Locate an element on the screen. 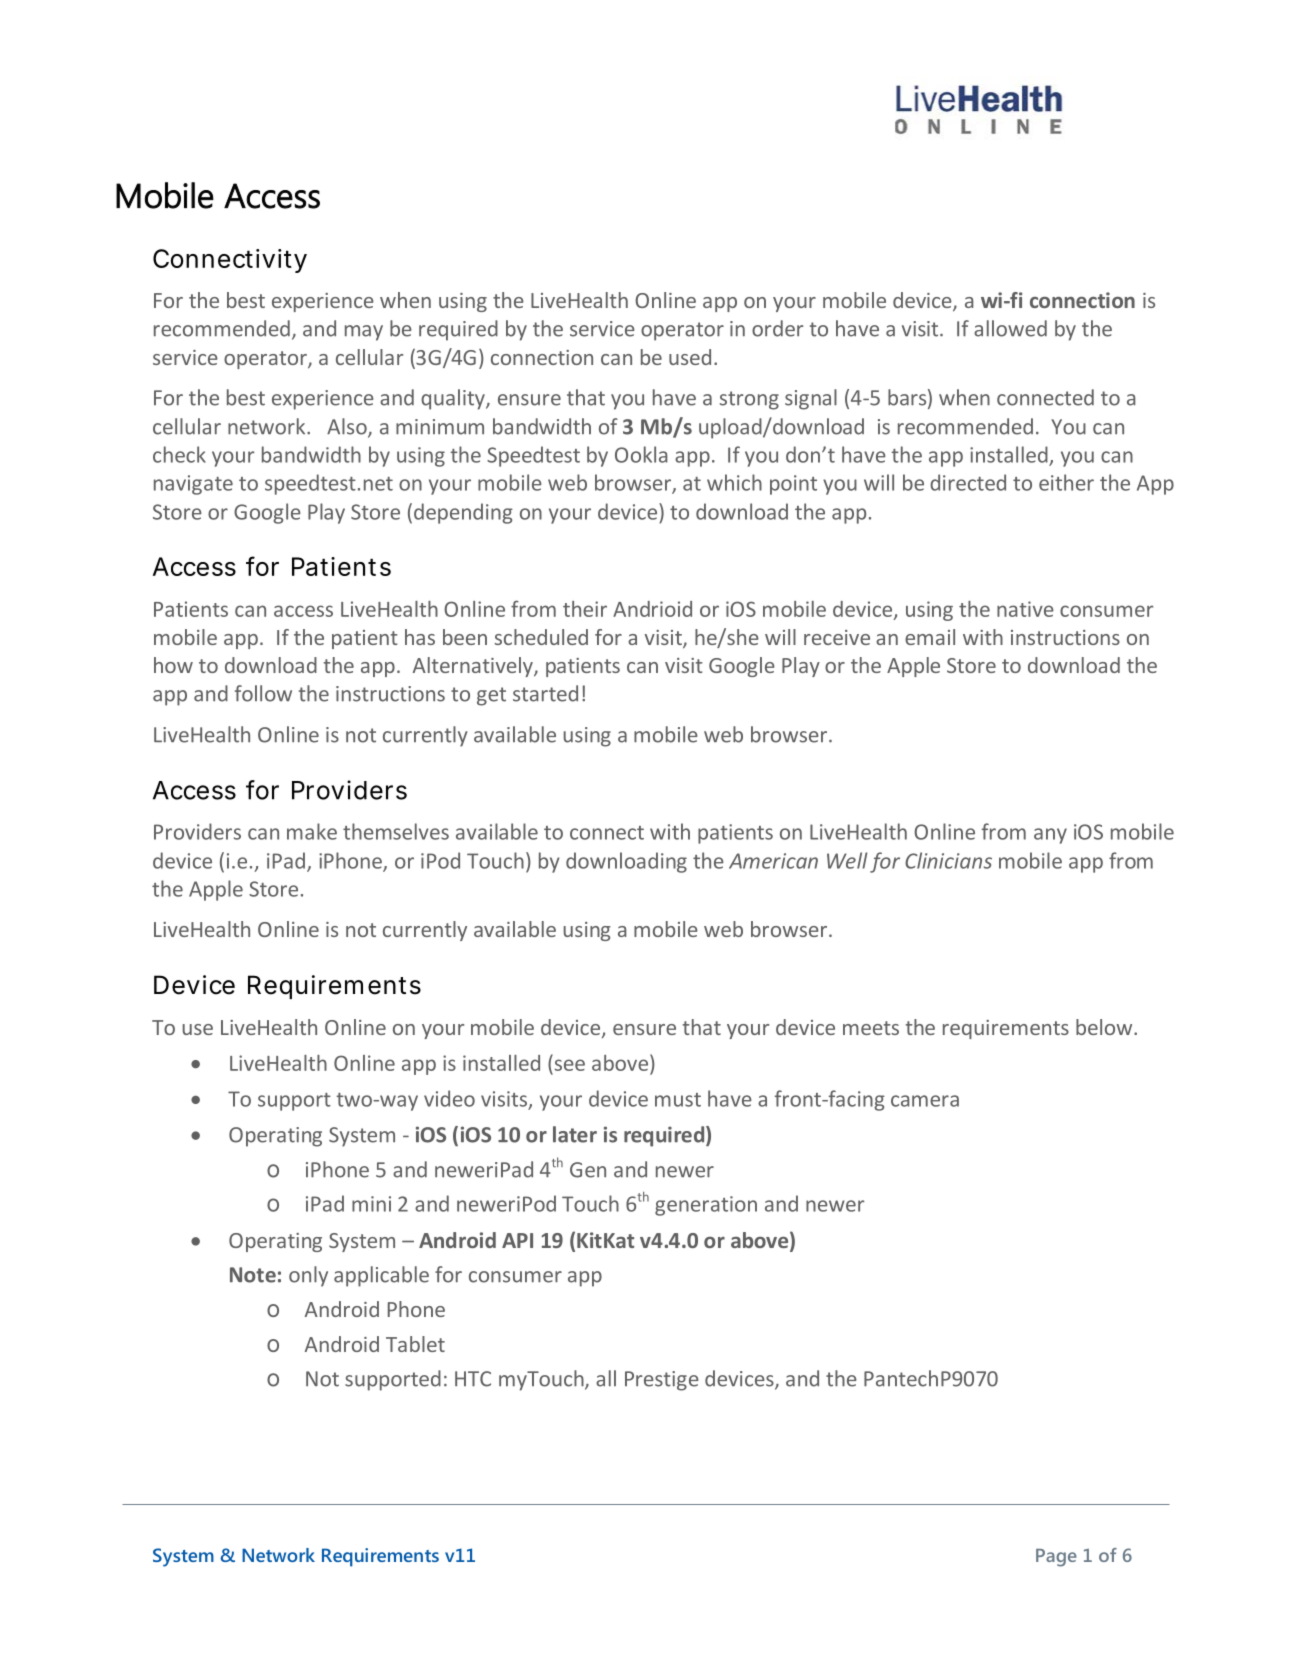 Image resolution: width=1293 pixels, height=1673 pixels. make is located at coordinates (312, 831).
